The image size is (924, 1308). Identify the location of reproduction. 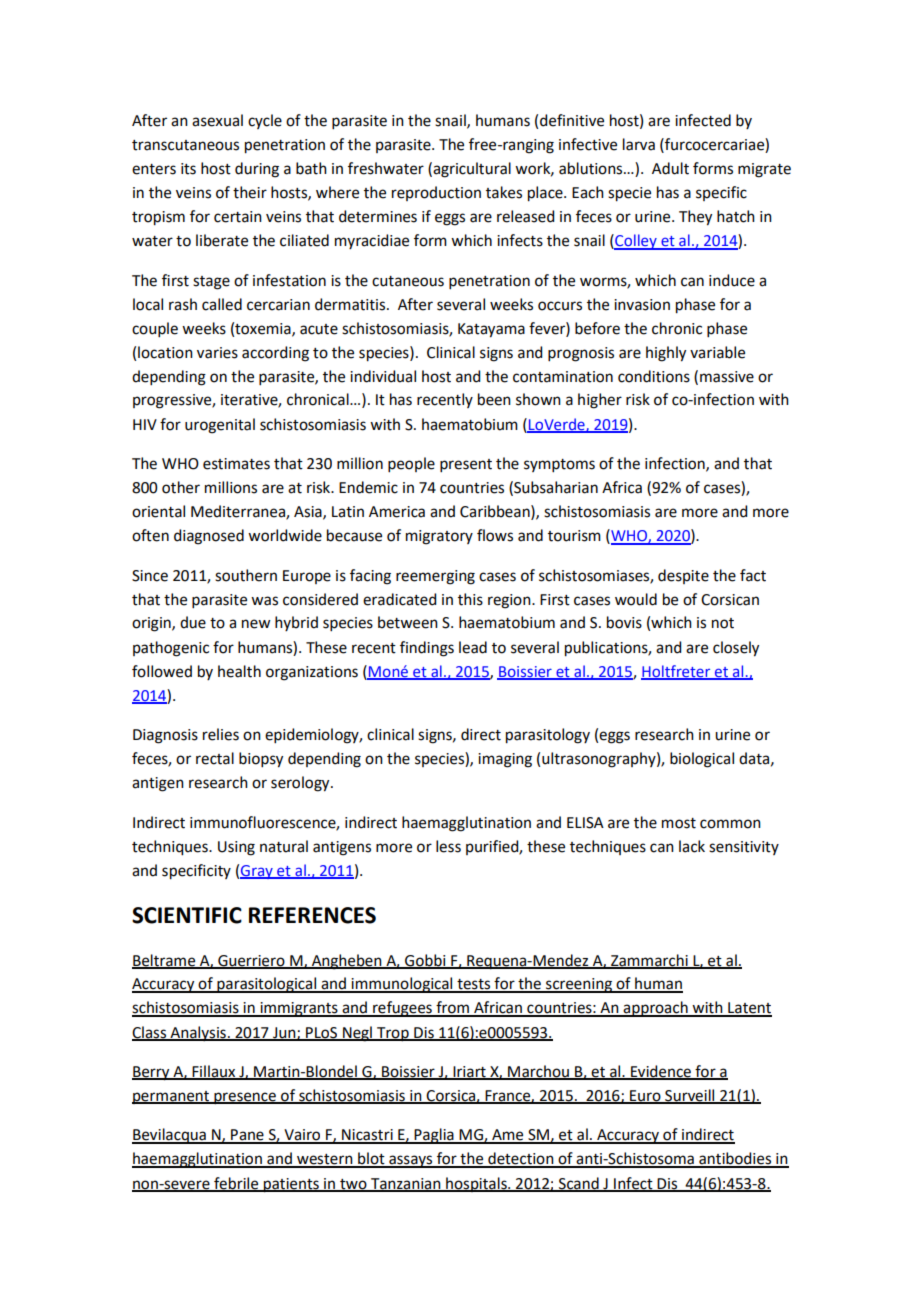
(436, 193).
